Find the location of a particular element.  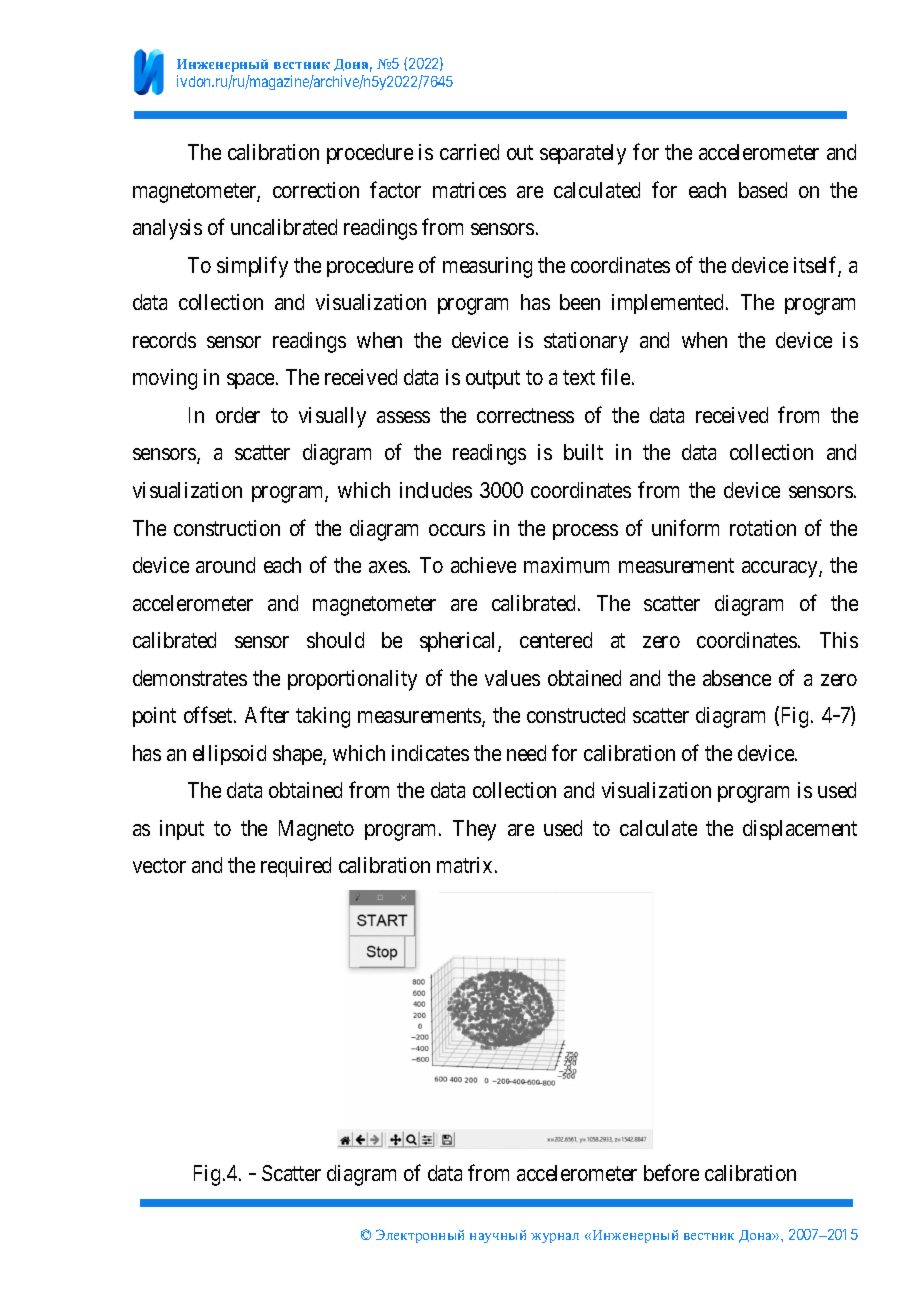

correctness is located at coordinates (525, 415).
